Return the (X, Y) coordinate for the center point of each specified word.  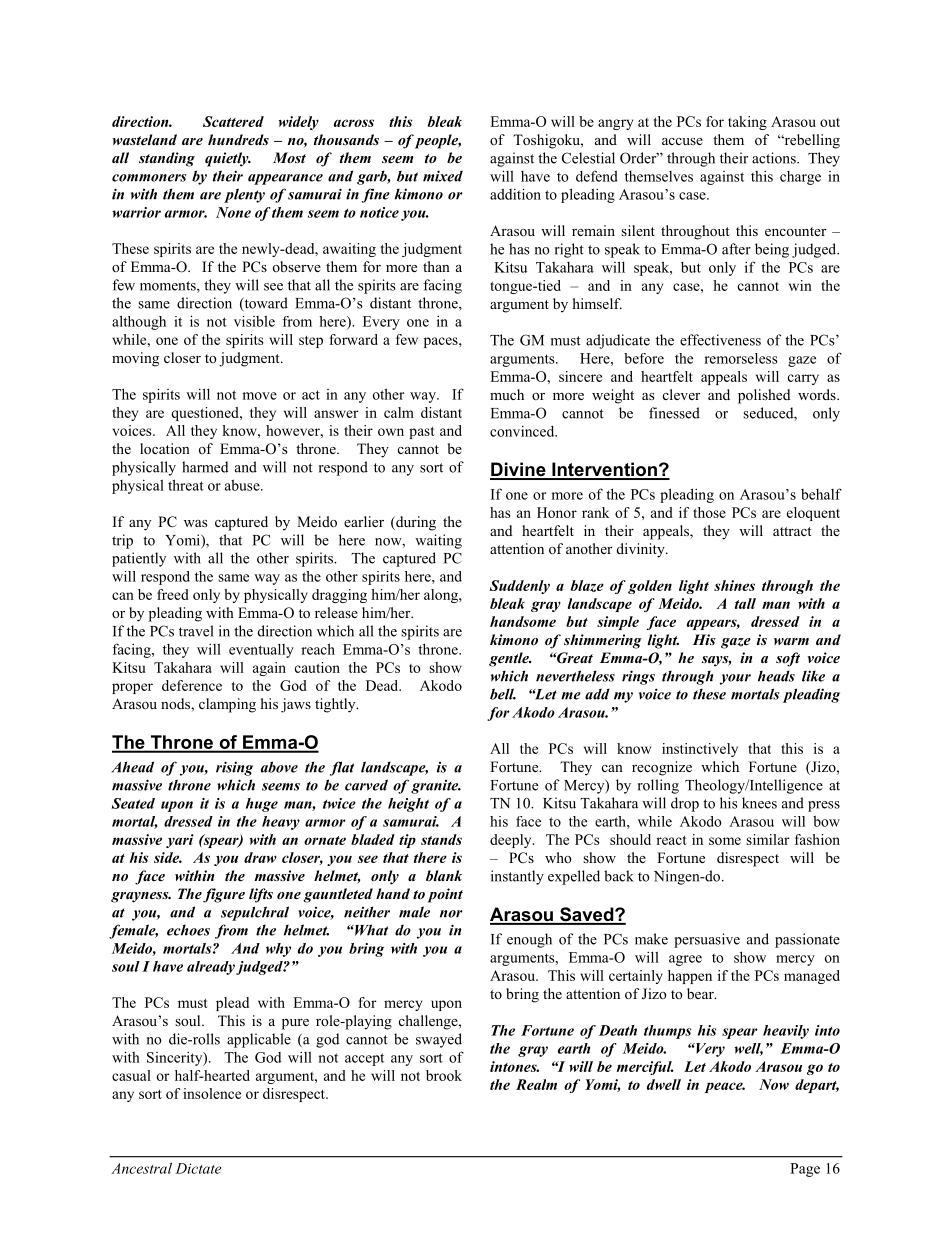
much (507, 394)
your (735, 679)
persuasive (707, 940)
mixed (443, 176)
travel (196, 631)
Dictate (198, 1168)
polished (764, 396)
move (259, 396)
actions (775, 158)
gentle (510, 659)
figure (224, 895)
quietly (228, 159)
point (445, 895)
